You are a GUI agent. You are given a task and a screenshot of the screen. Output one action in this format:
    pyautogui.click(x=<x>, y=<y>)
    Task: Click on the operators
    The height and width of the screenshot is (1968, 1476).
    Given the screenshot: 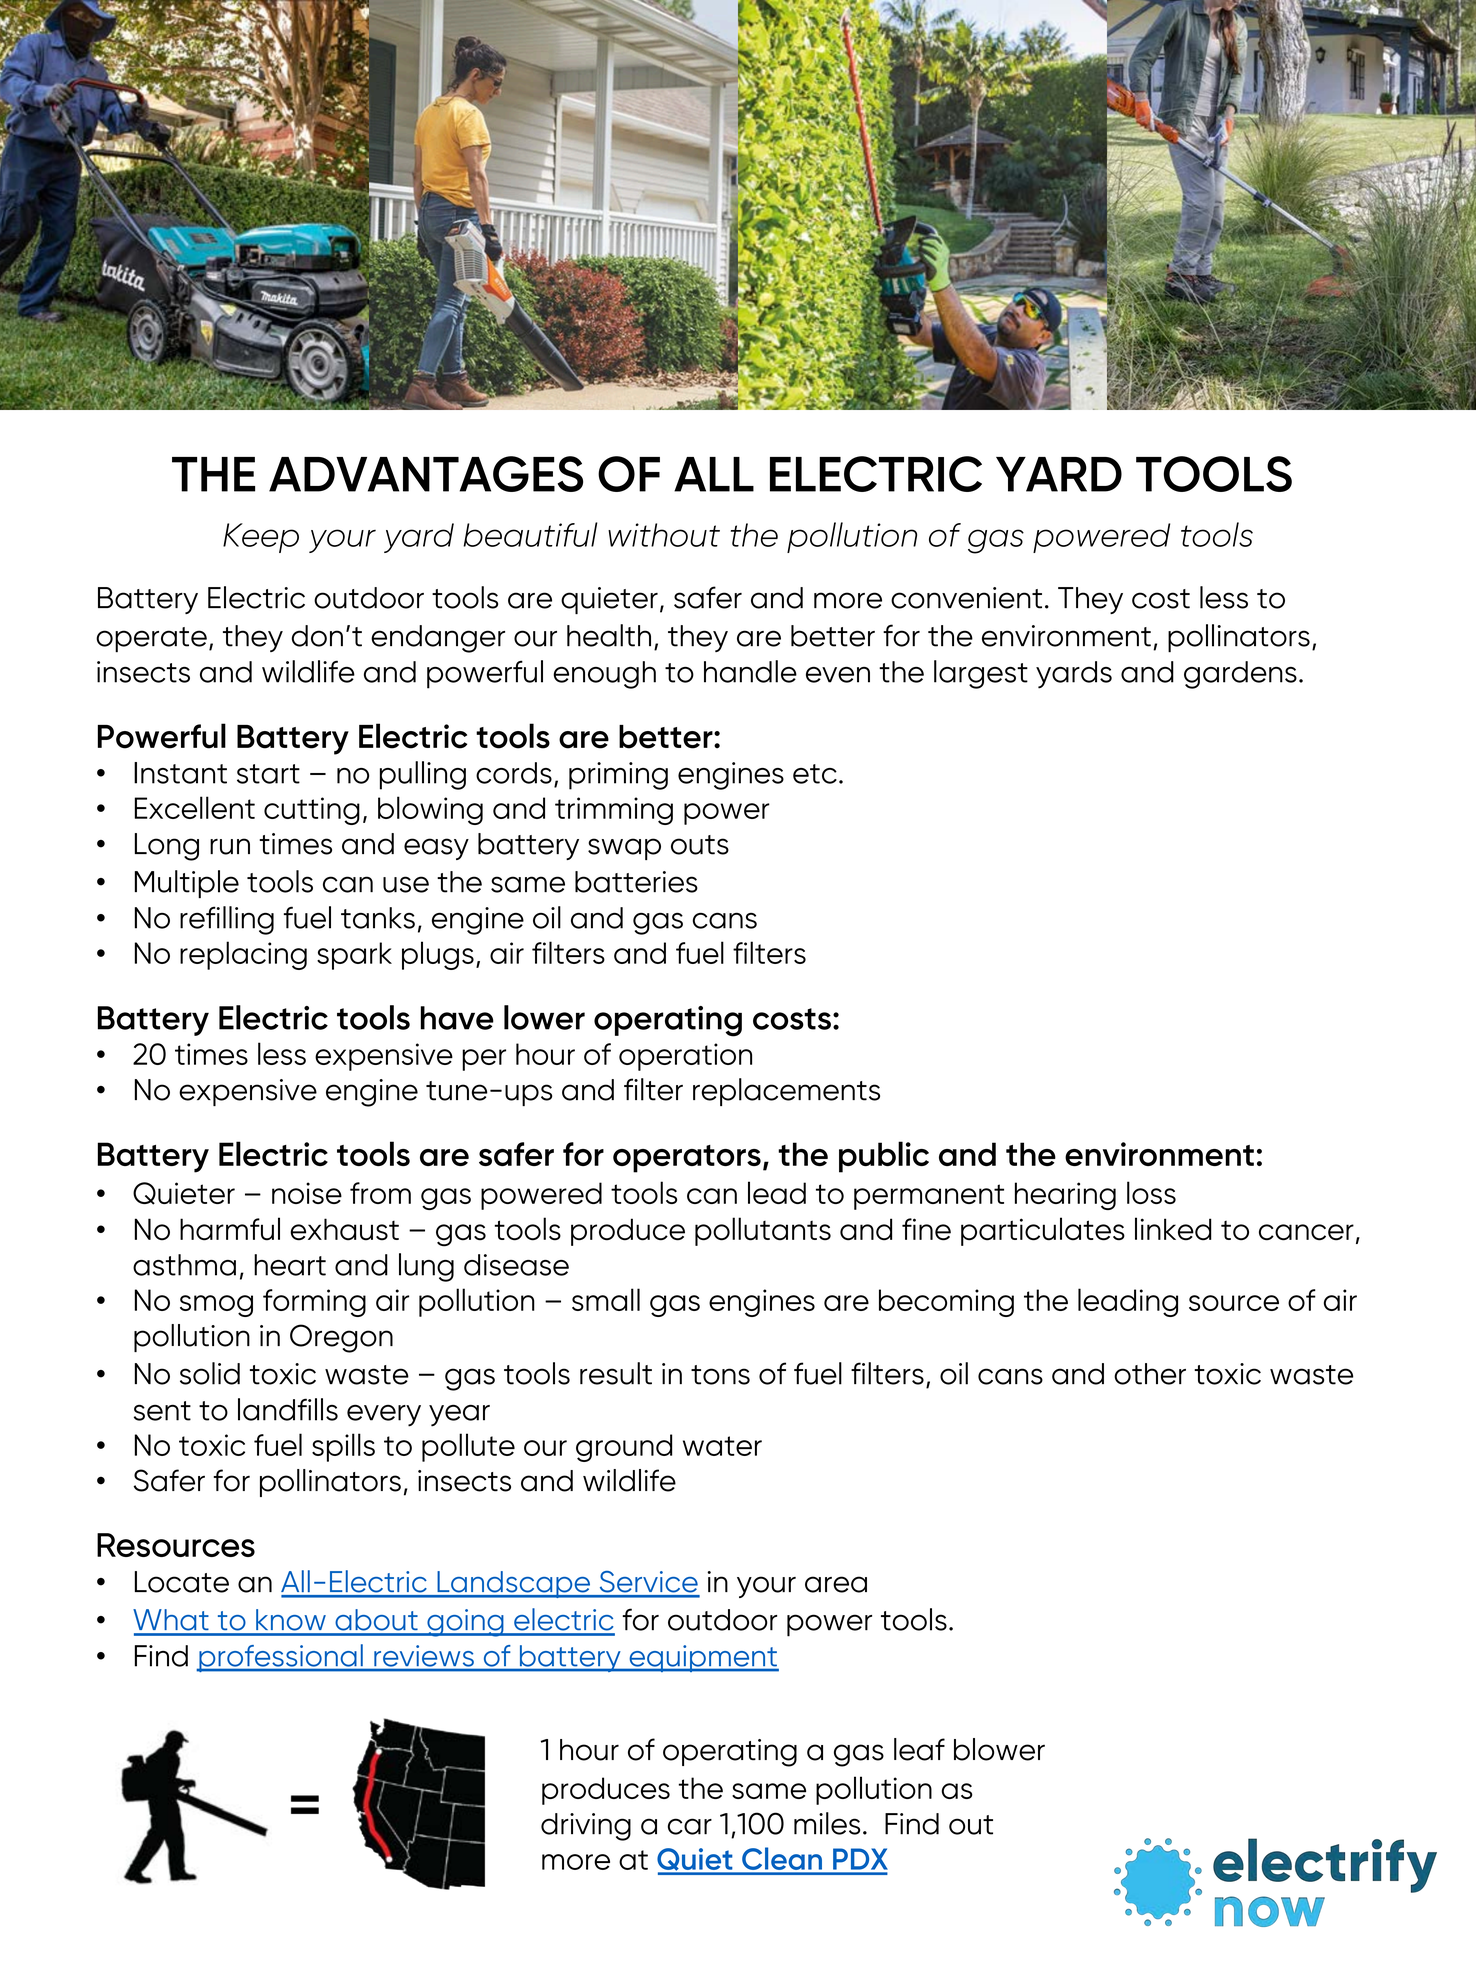 What is the action you would take?
    pyautogui.click(x=687, y=1159)
